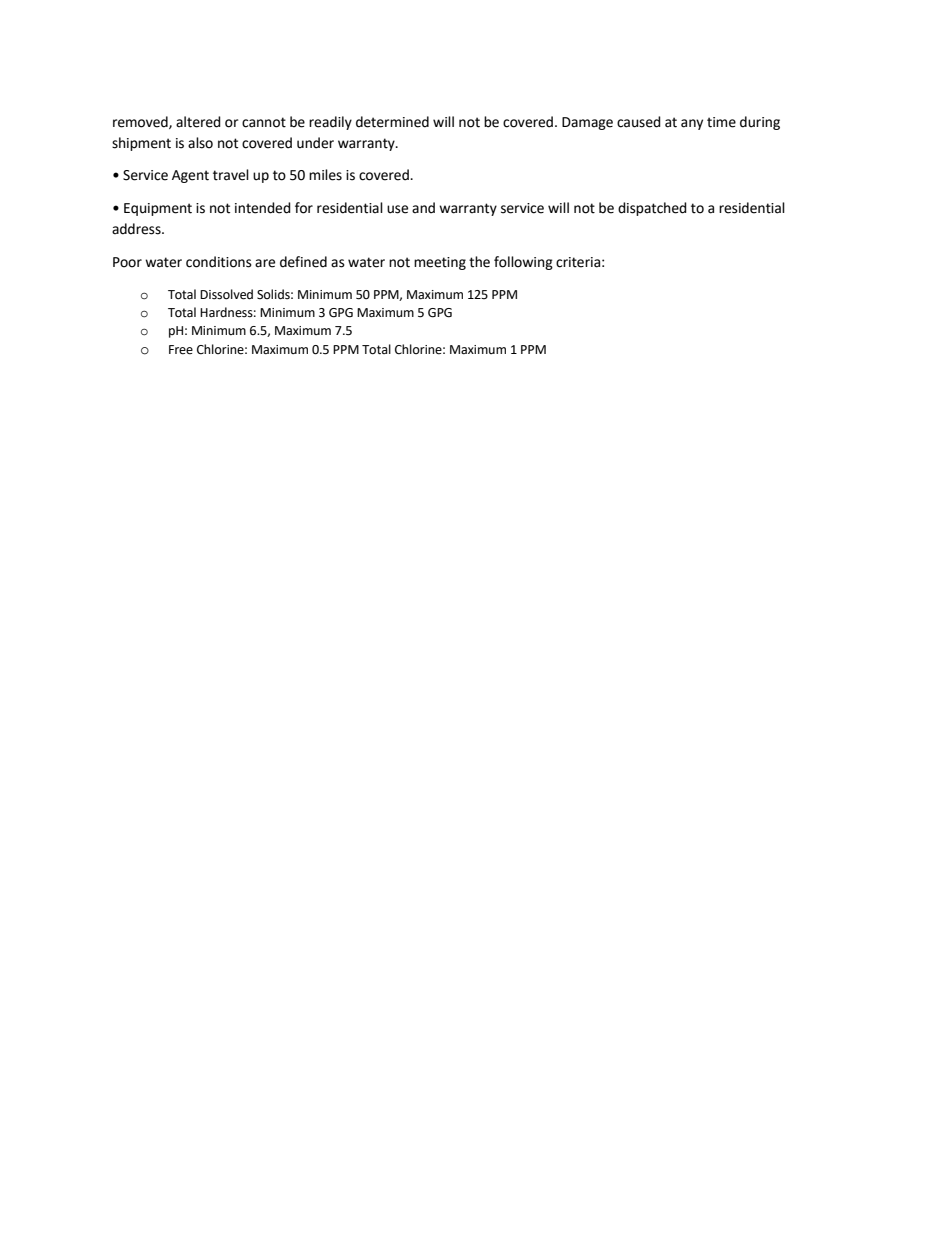 The width and height of the screenshot is (952, 1233). Describe the element at coordinates (265, 263) in the screenshot. I see `are` at that location.
